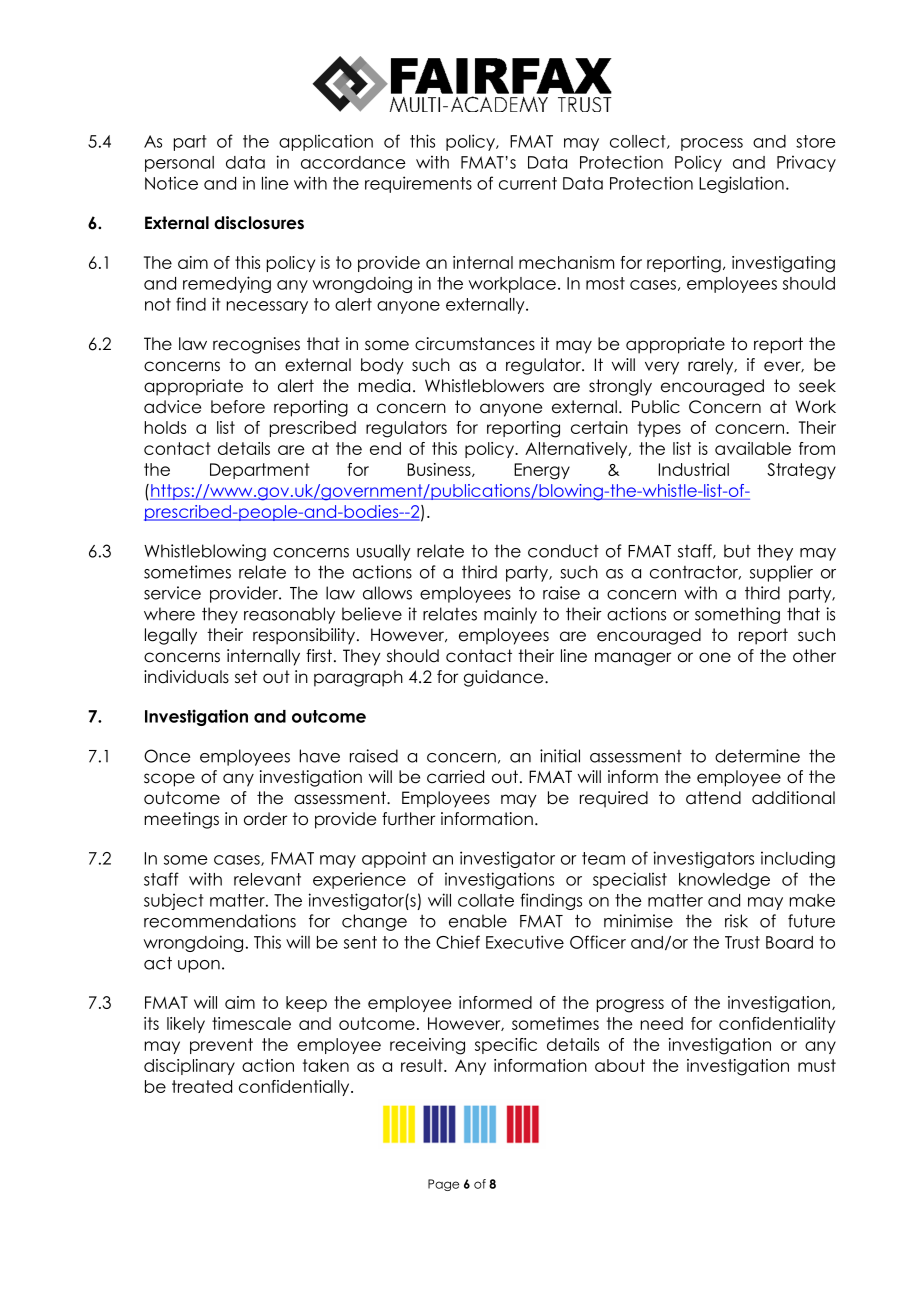  Describe the element at coordinates (455, 777) in the image. I see `carried` at that location.
